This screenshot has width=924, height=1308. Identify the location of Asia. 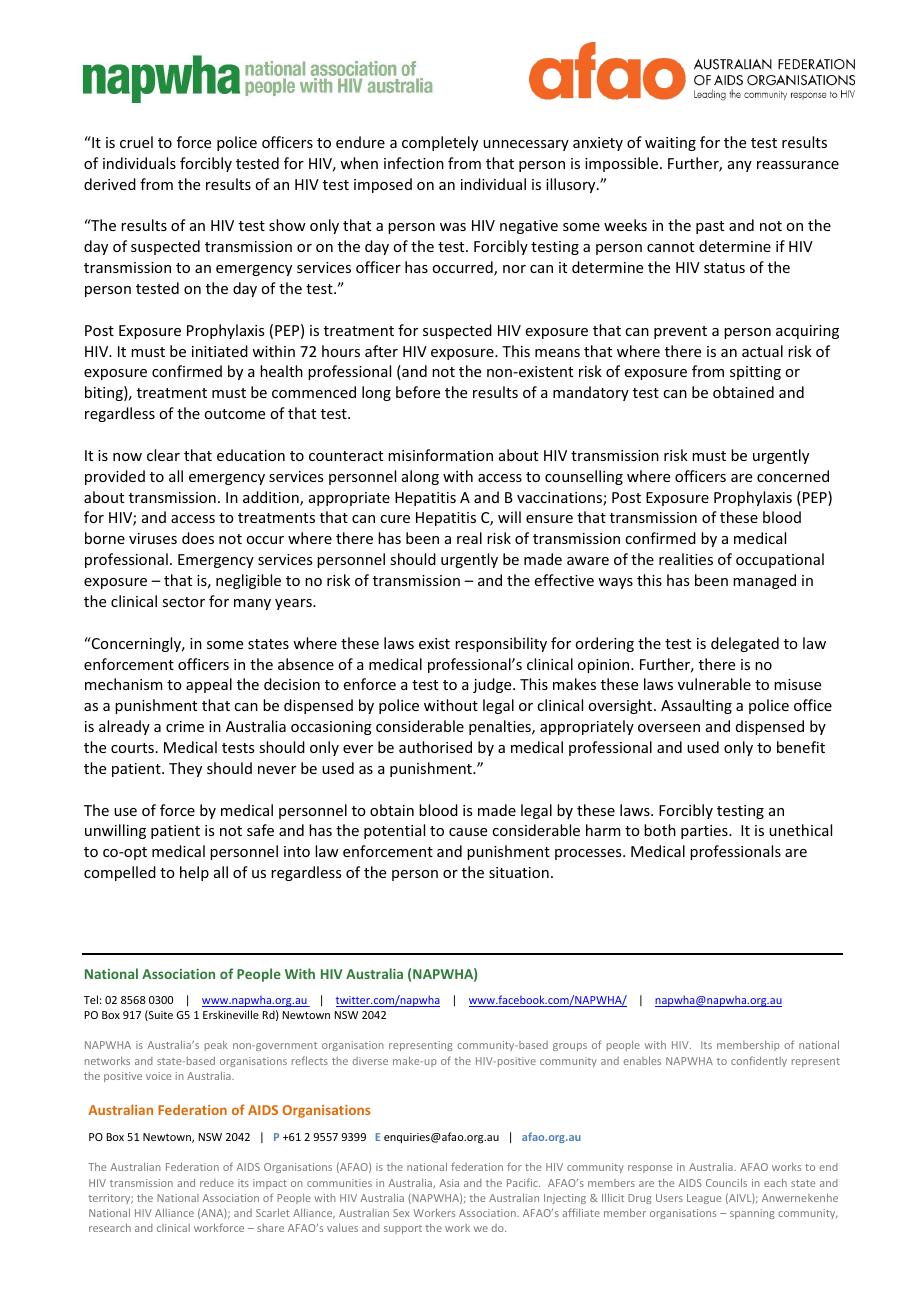
(449, 1183).
